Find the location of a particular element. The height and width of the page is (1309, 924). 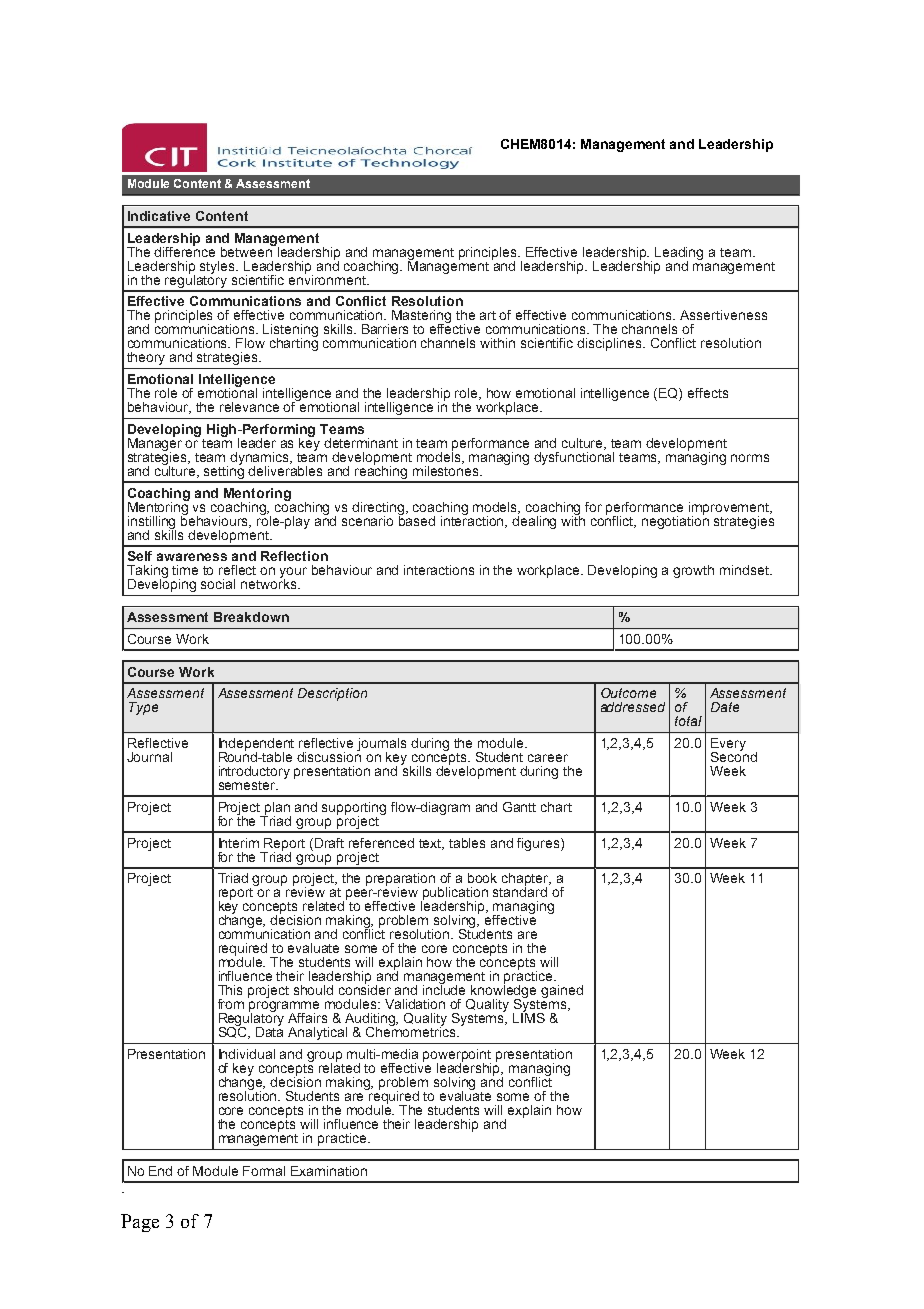

styles is located at coordinates (219, 267).
